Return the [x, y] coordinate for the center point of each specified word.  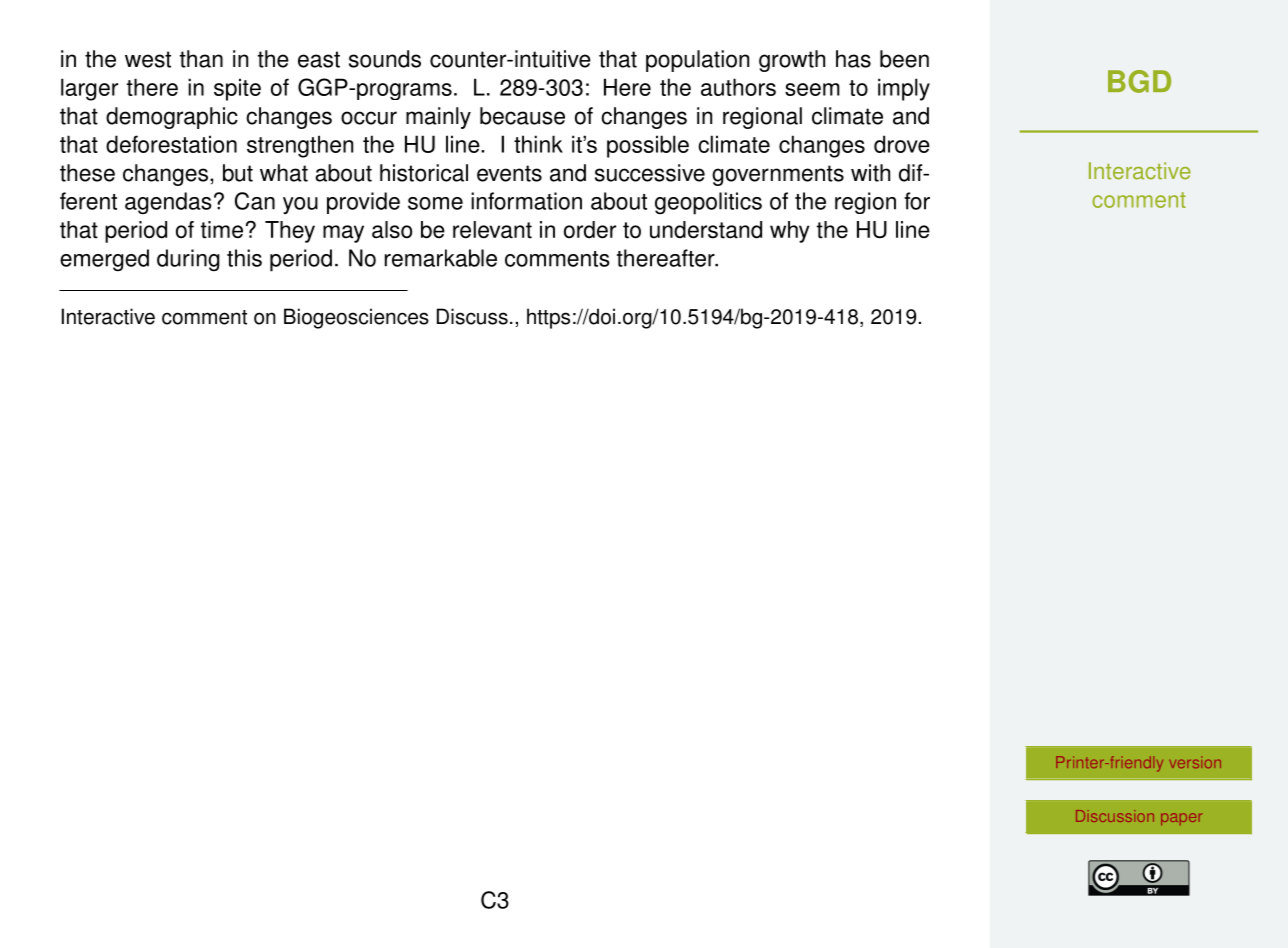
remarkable [441, 258]
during [188, 260]
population [697, 61]
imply [904, 89]
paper [1181, 819]
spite [237, 89]
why [789, 232]
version [1195, 762]
